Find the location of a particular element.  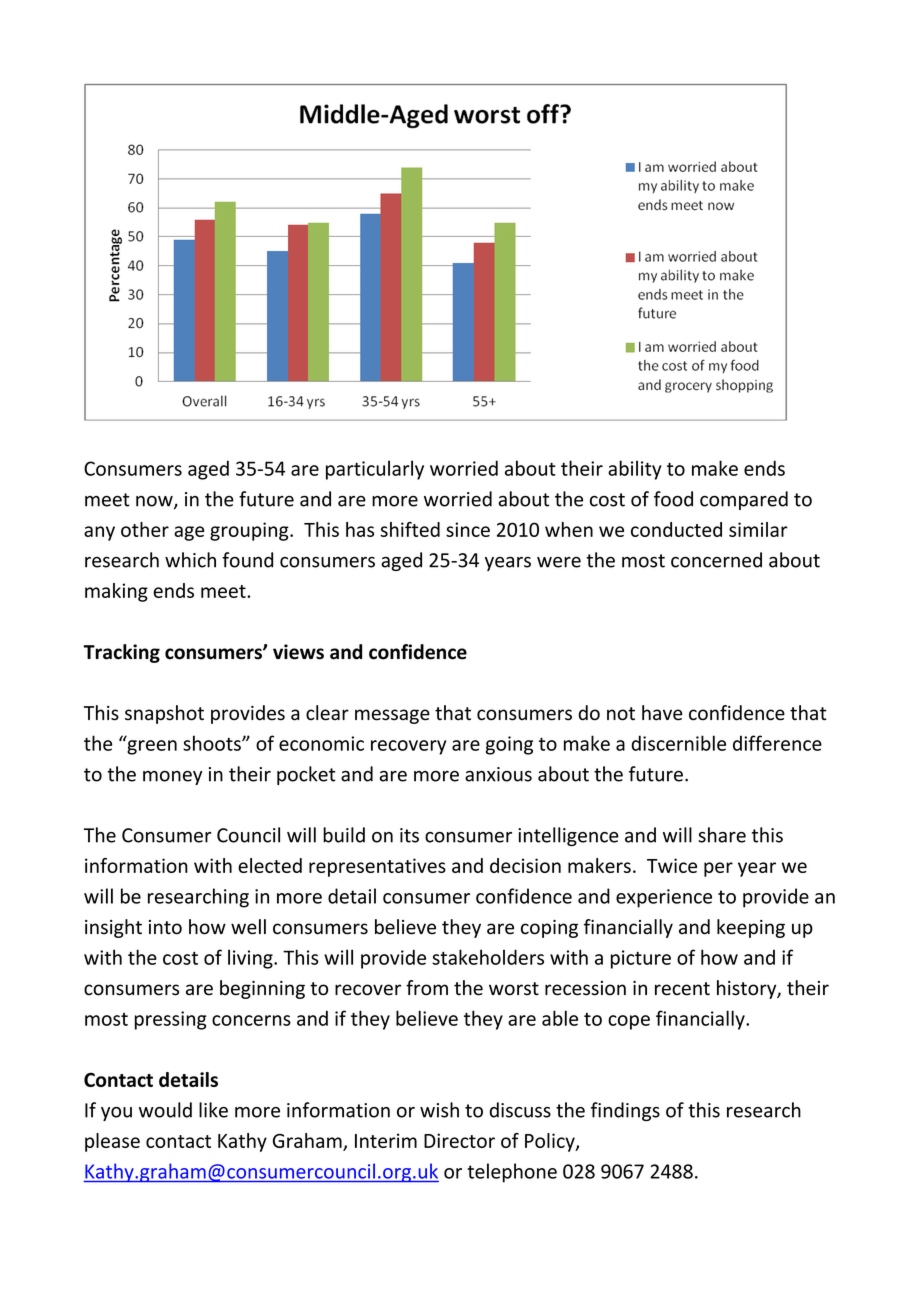

green is located at coordinates (151, 746).
